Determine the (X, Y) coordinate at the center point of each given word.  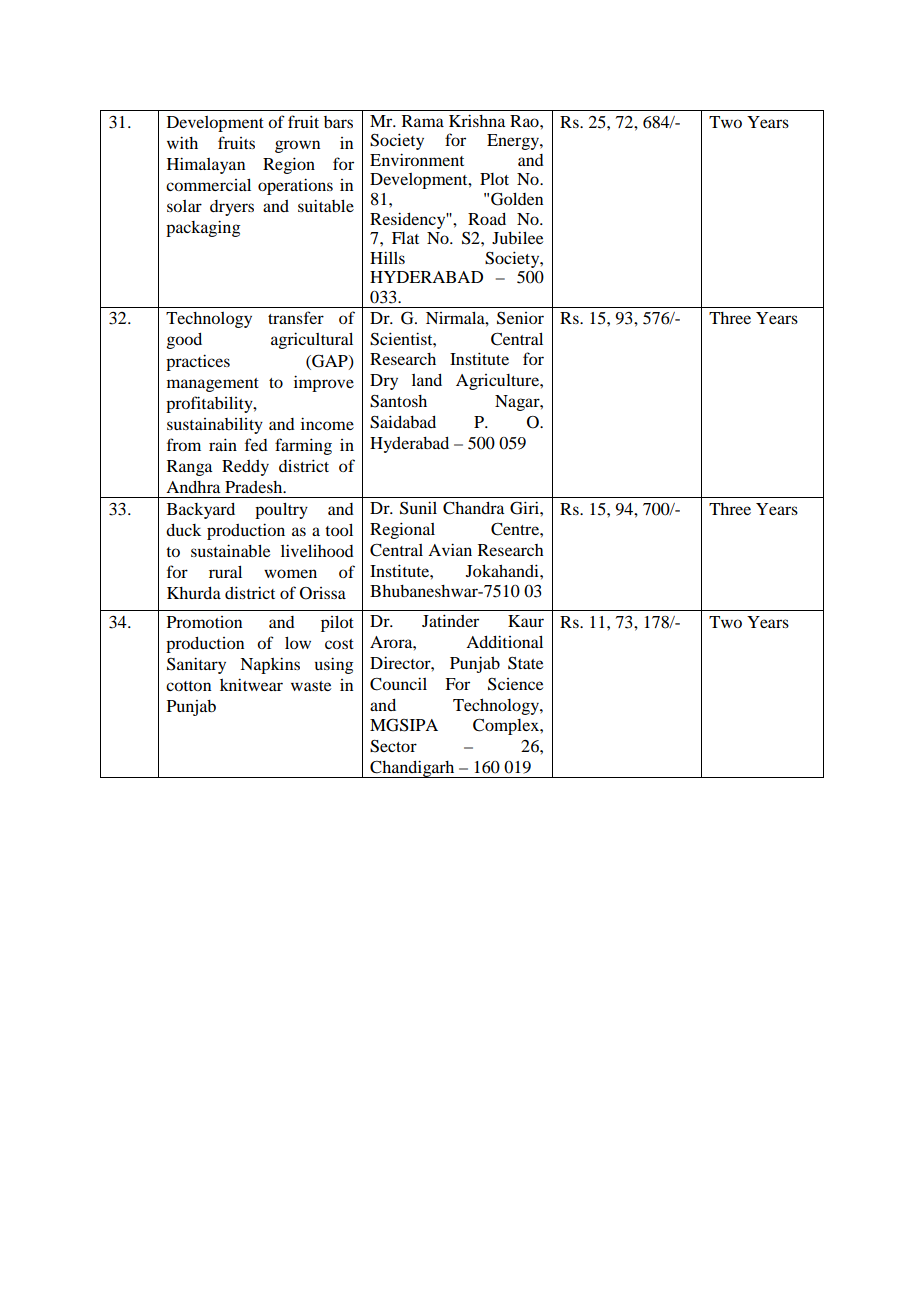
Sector (393, 746)
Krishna (477, 120)
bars (338, 122)
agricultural (312, 340)
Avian (450, 549)
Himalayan (206, 165)
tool (339, 529)
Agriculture (498, 382)
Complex (507, 726)
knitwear (251, 684)
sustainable (230, 550)
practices (198, 362)
